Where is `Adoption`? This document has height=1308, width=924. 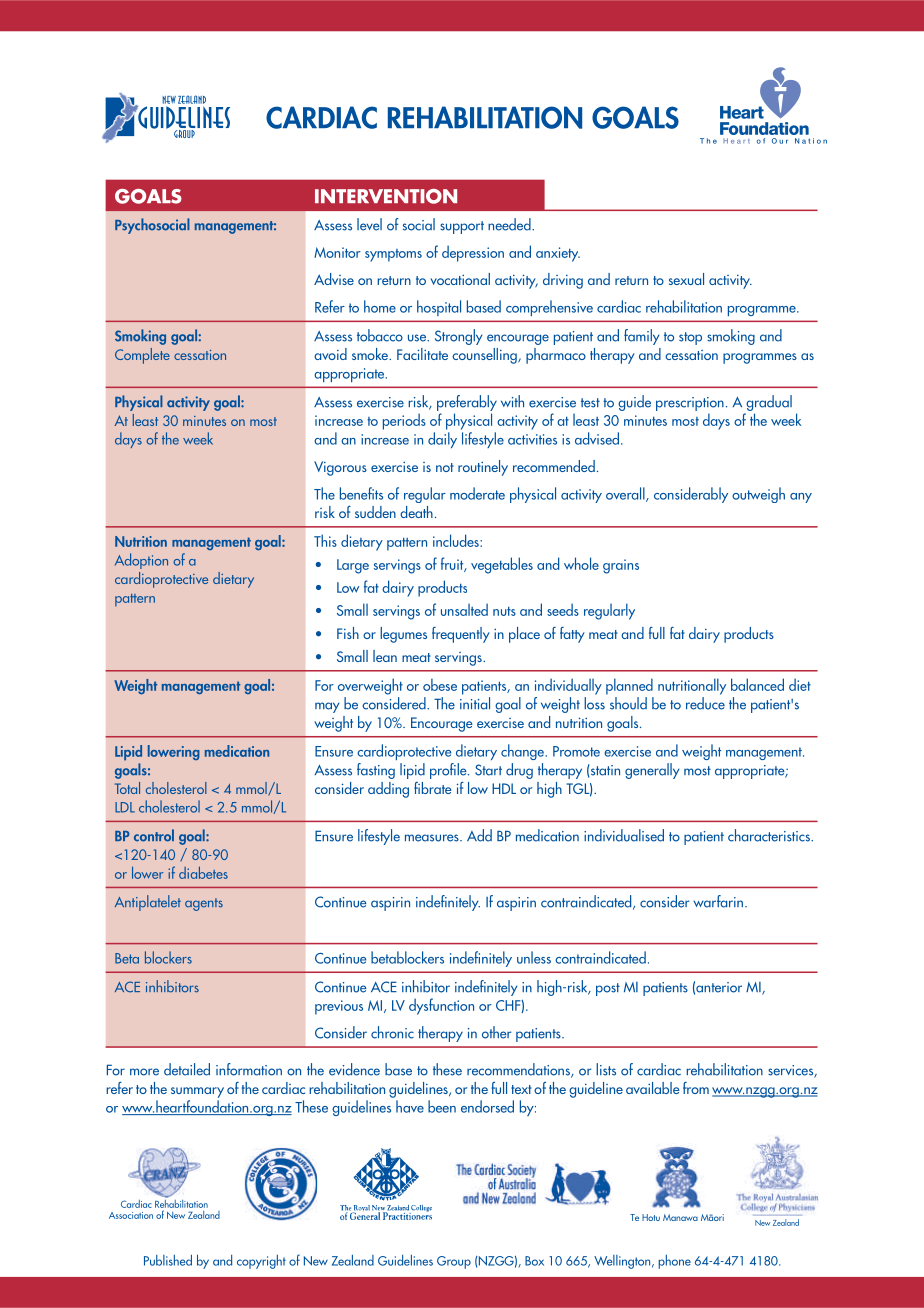
Adoption is located at coordinates (141, 561).
